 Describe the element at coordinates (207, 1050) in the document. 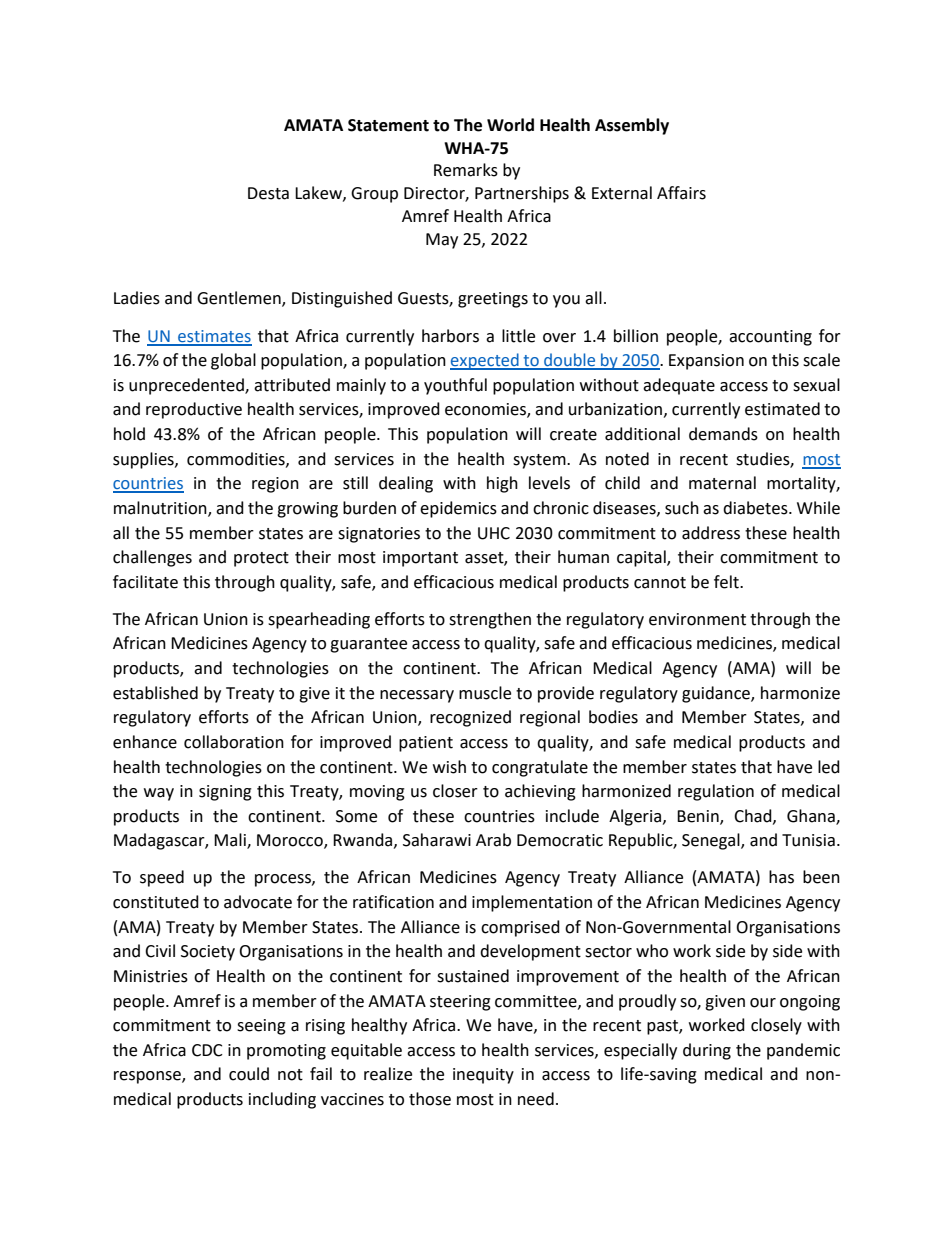

I see `CDC` at that location.
